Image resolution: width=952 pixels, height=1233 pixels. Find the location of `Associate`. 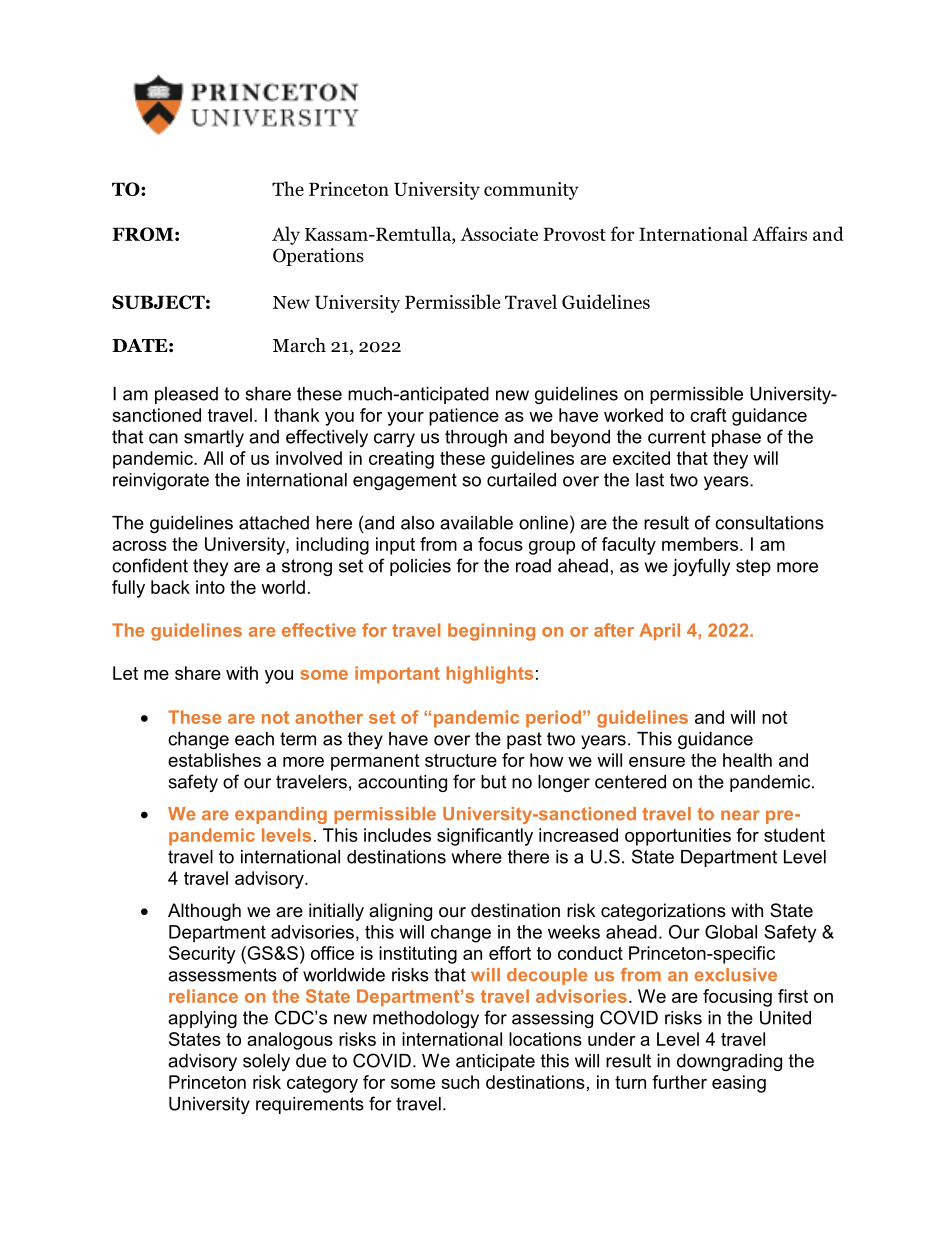

Associate is located at coordinates (499, 234).
